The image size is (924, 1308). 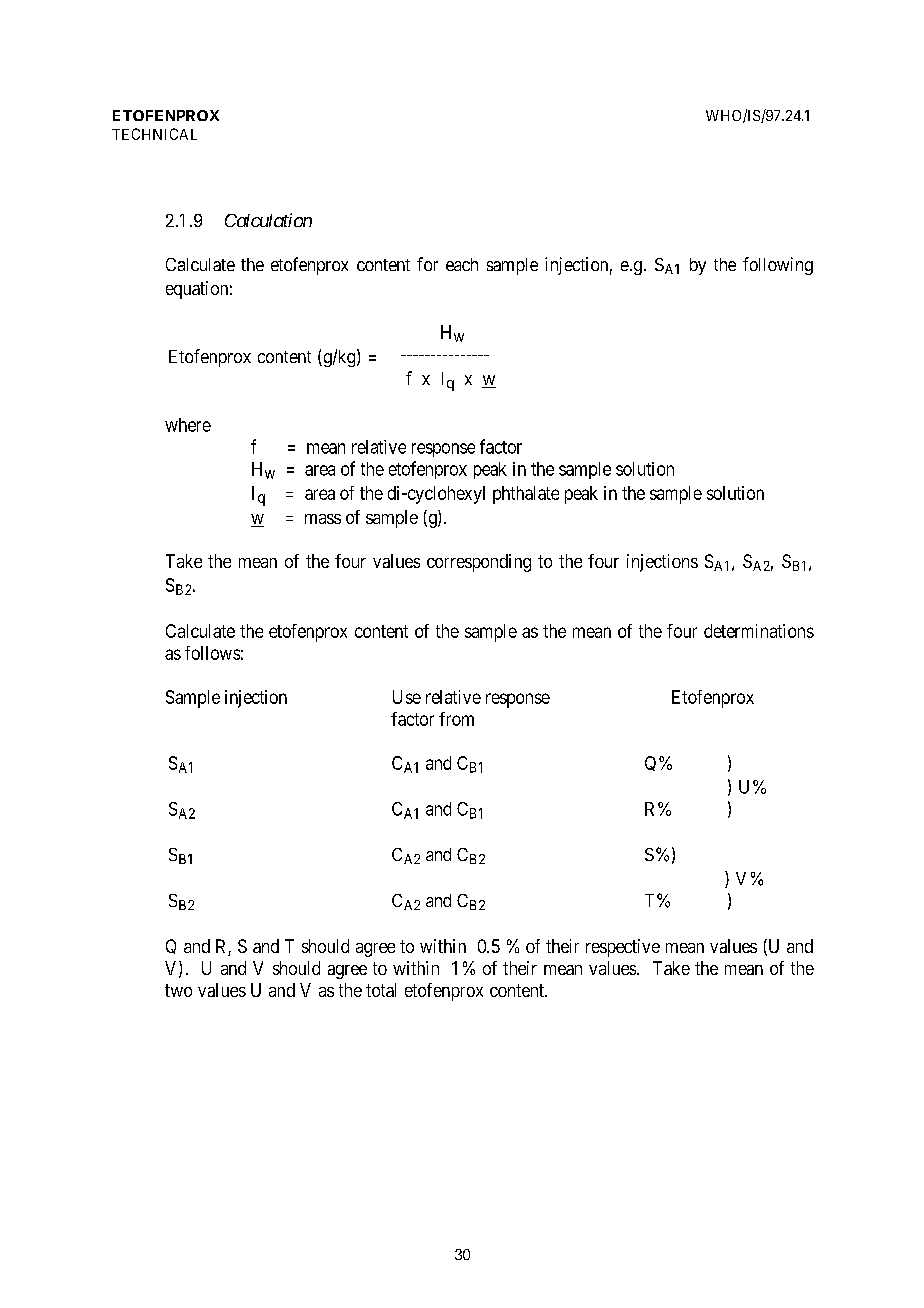 What do you see at coordinates (154, 134) in the screenshot?
I see `TECHNICAL` at bounding box center [154, 134].
